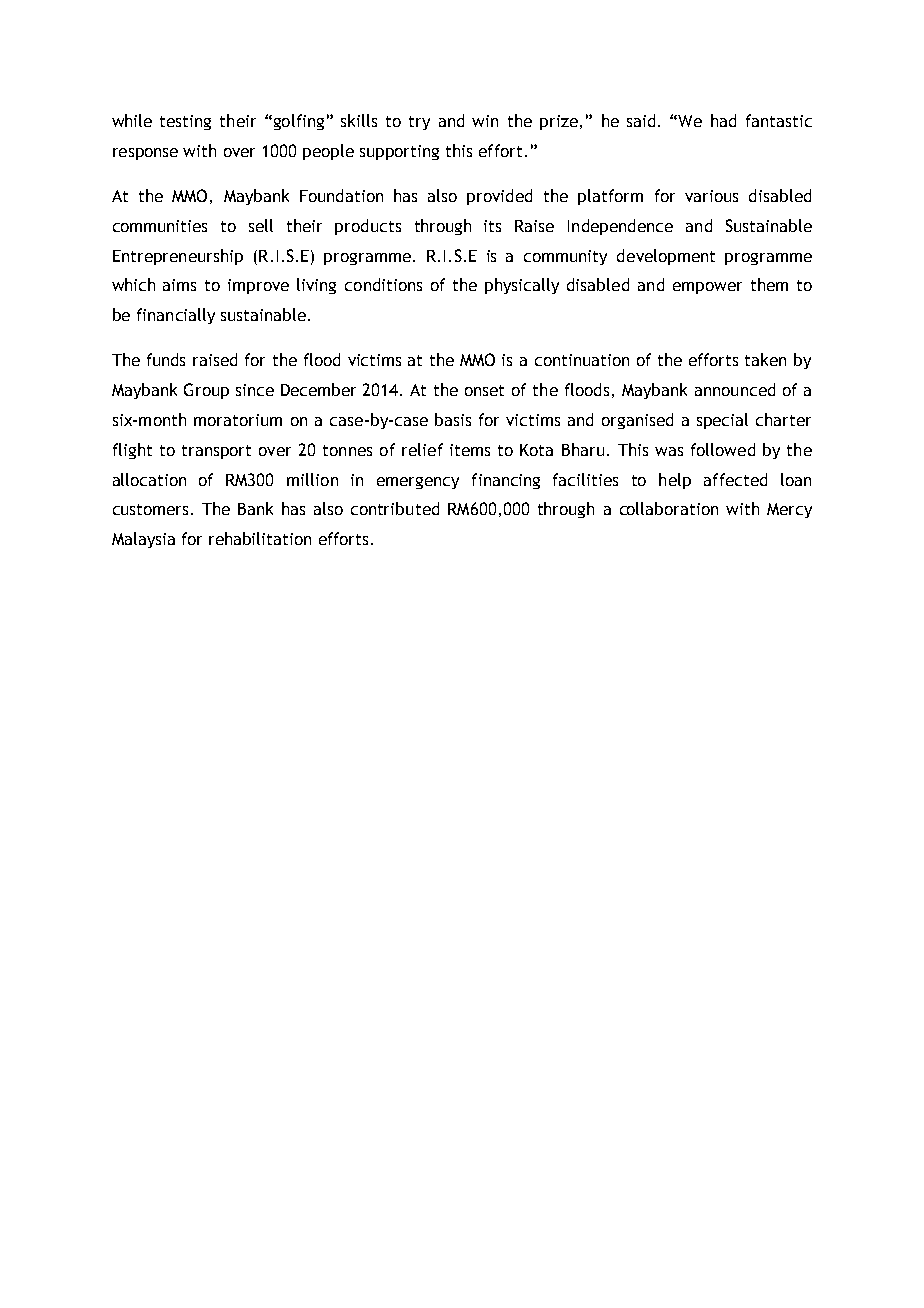  Describe the element at coordinates (723, 120) in the document. I see `had` at that location.
